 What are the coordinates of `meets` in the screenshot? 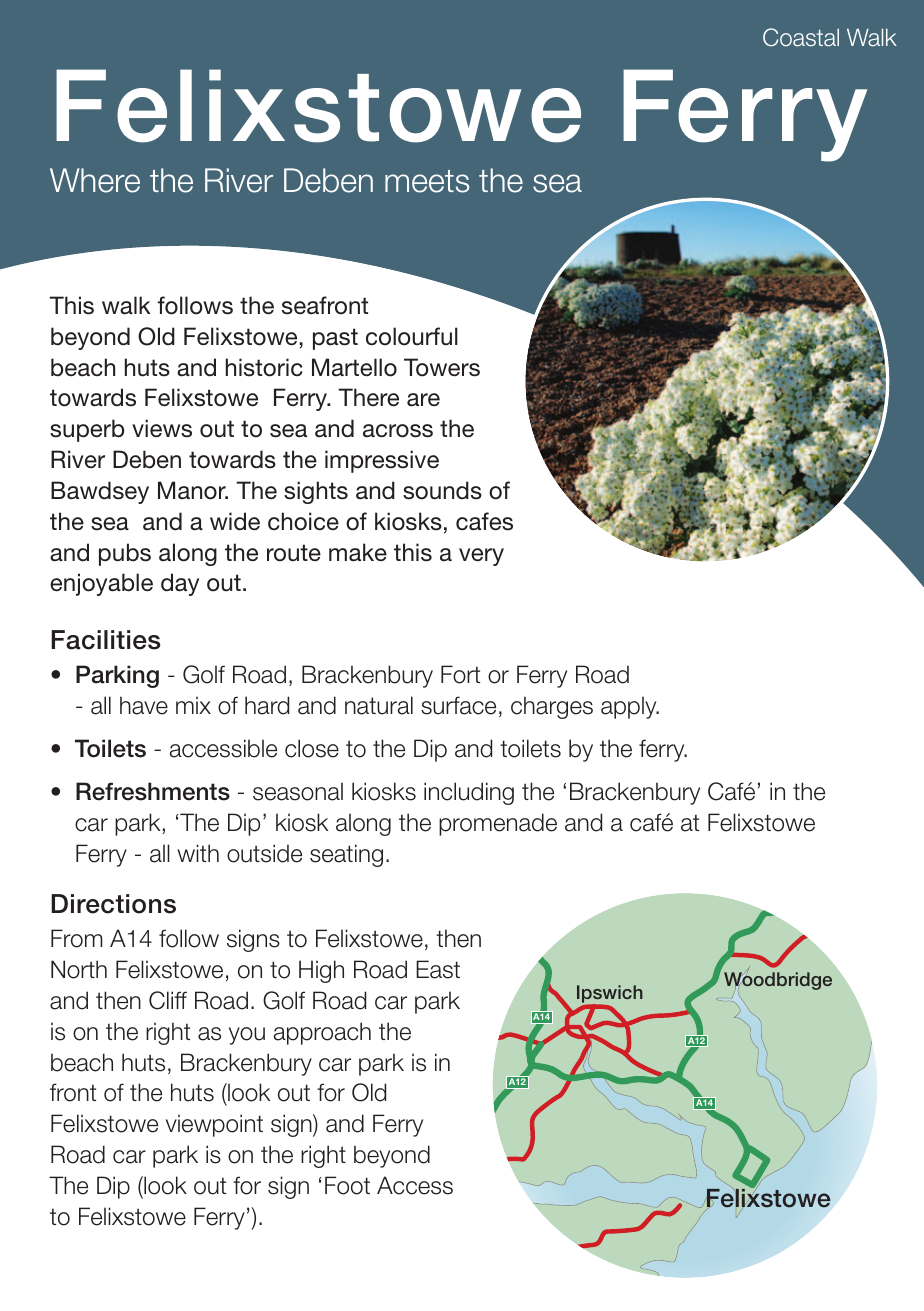 It's located at (427, 181).
